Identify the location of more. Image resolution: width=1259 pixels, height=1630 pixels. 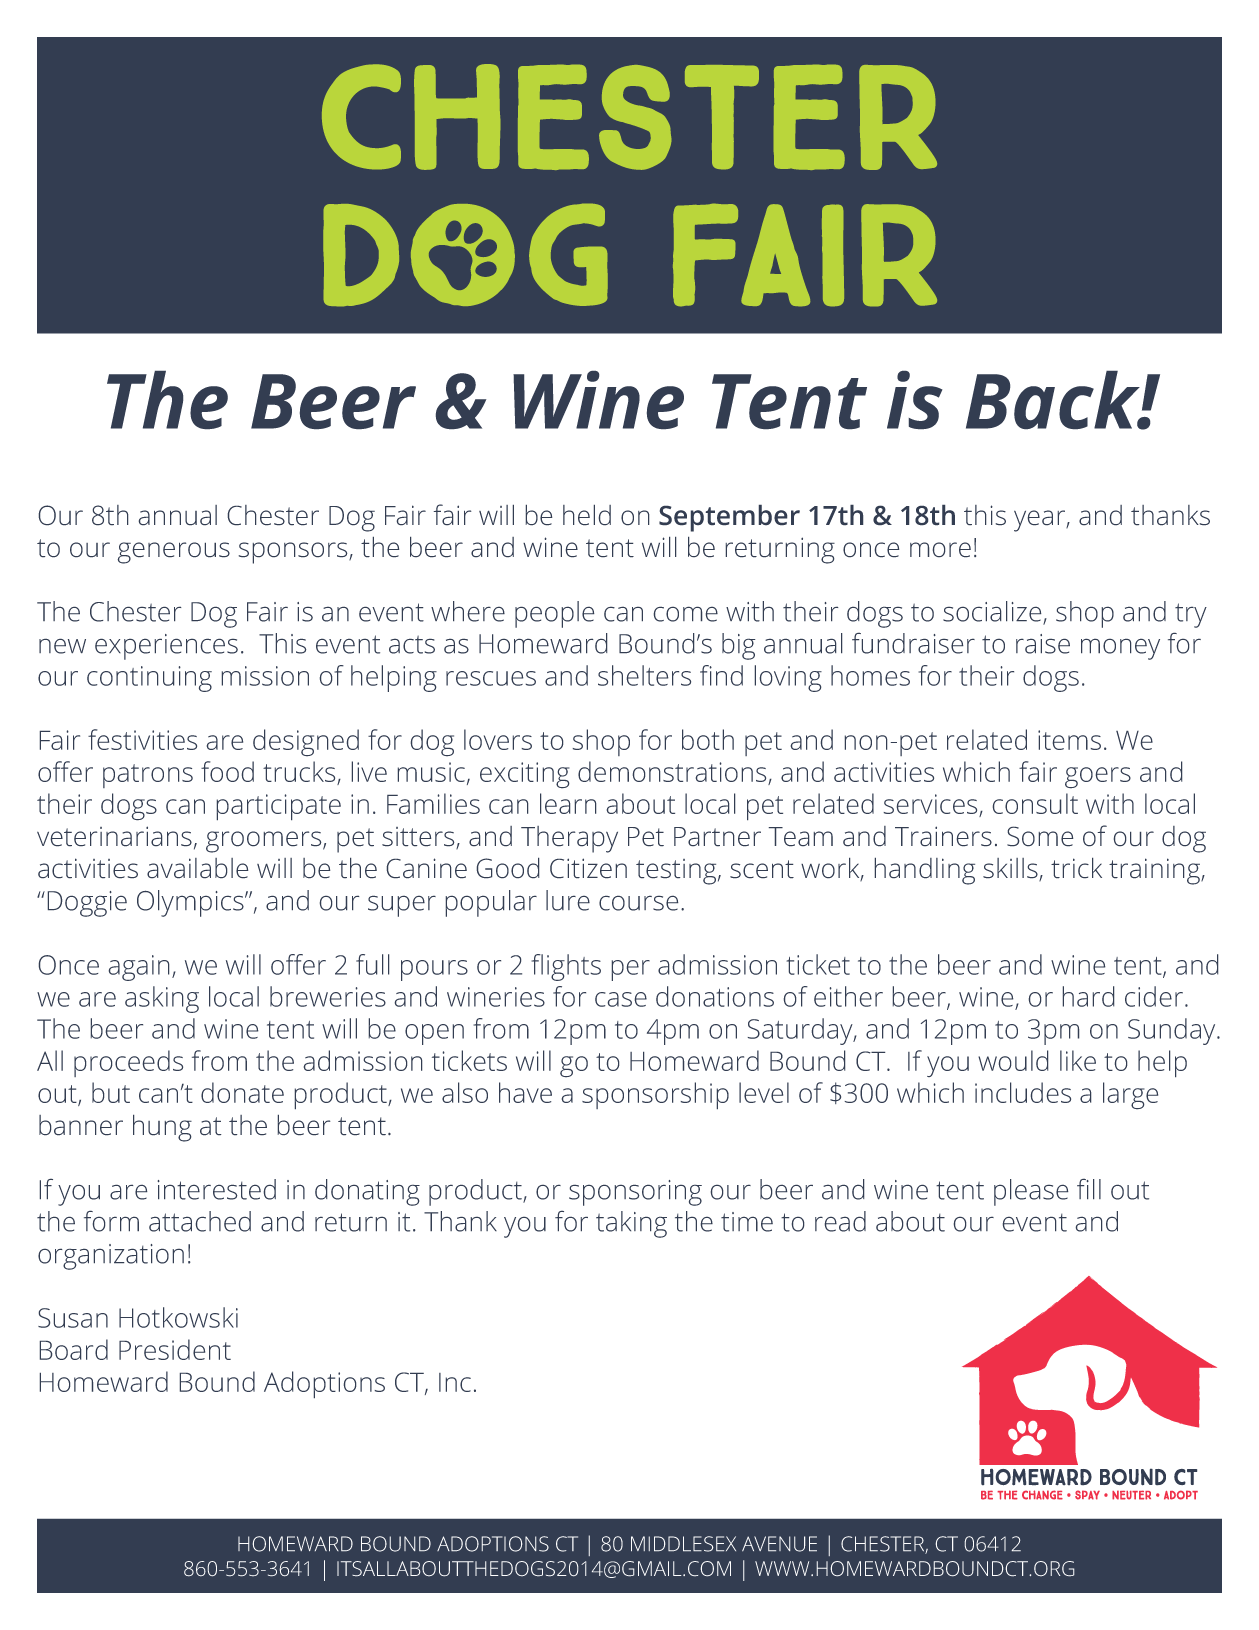
(940, 549).
